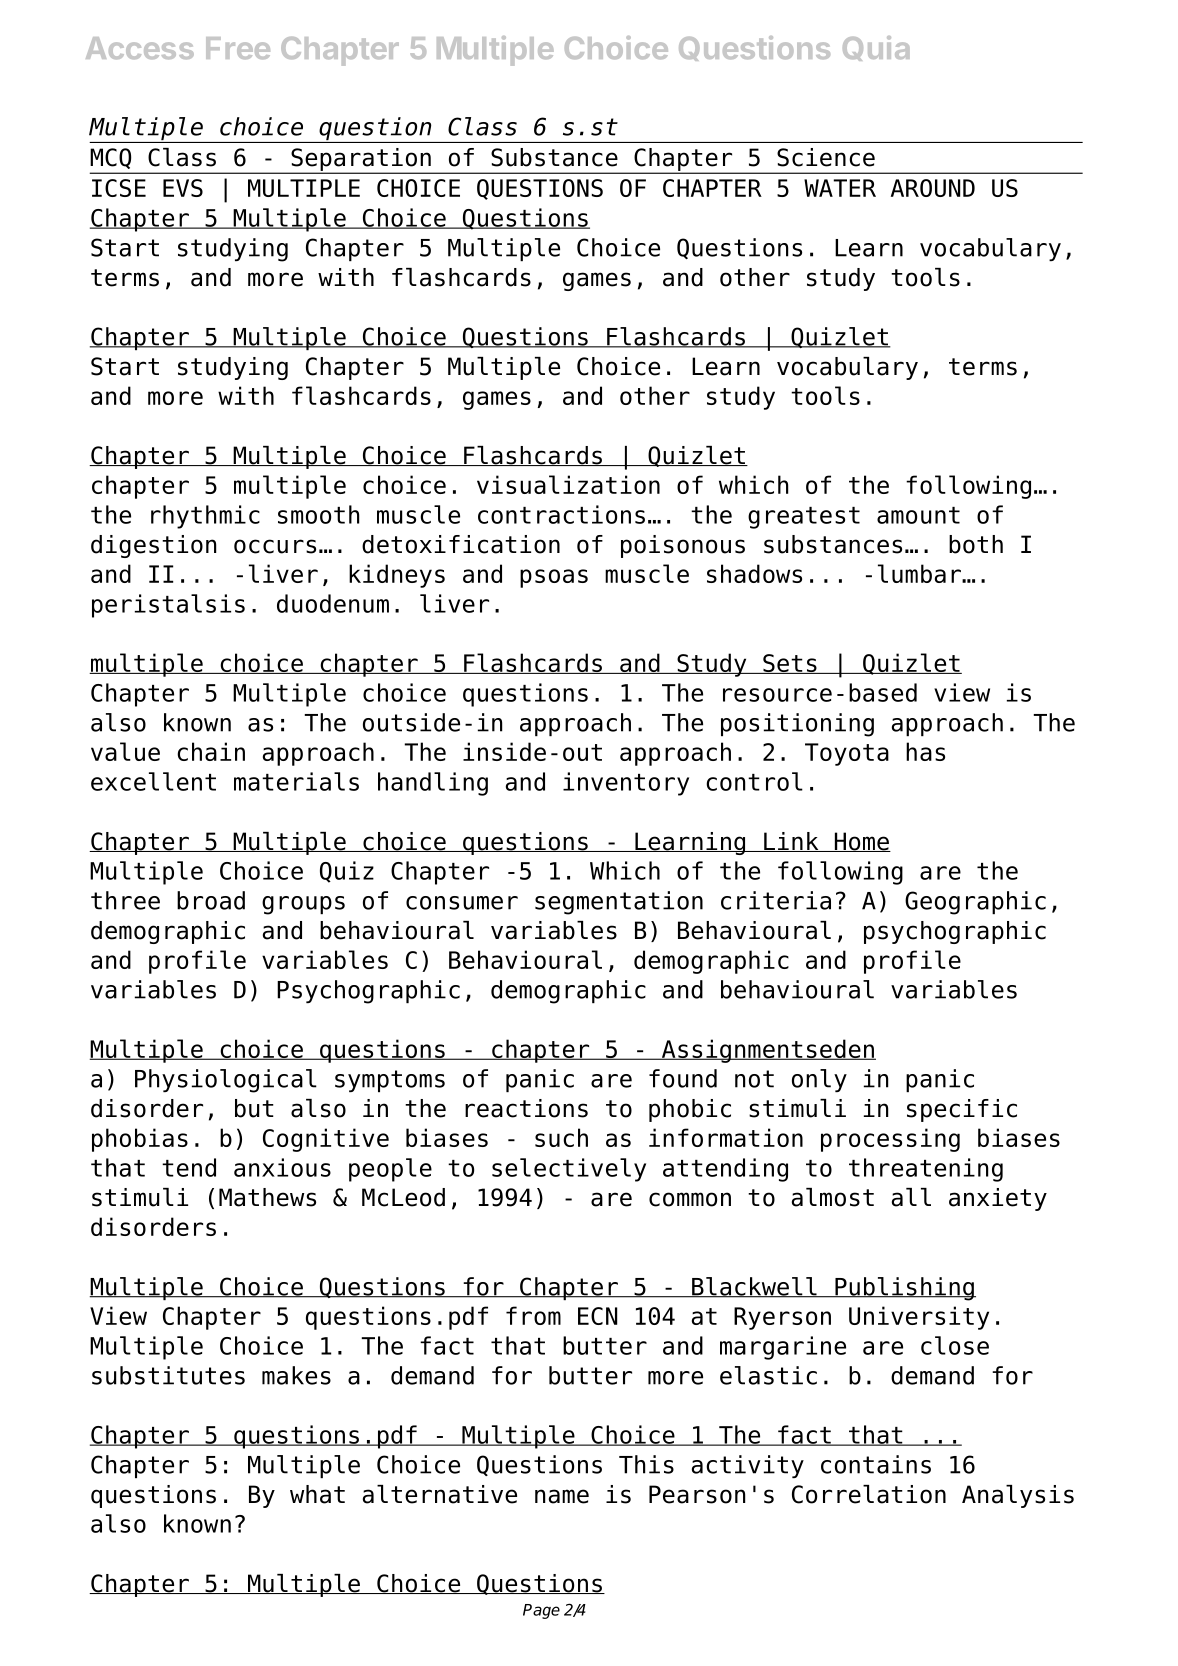 The image size is (1178, 1666). What do you see at coordinates (568, 484) in the image?
I see `visualization` at bounding box center [568, 484].
